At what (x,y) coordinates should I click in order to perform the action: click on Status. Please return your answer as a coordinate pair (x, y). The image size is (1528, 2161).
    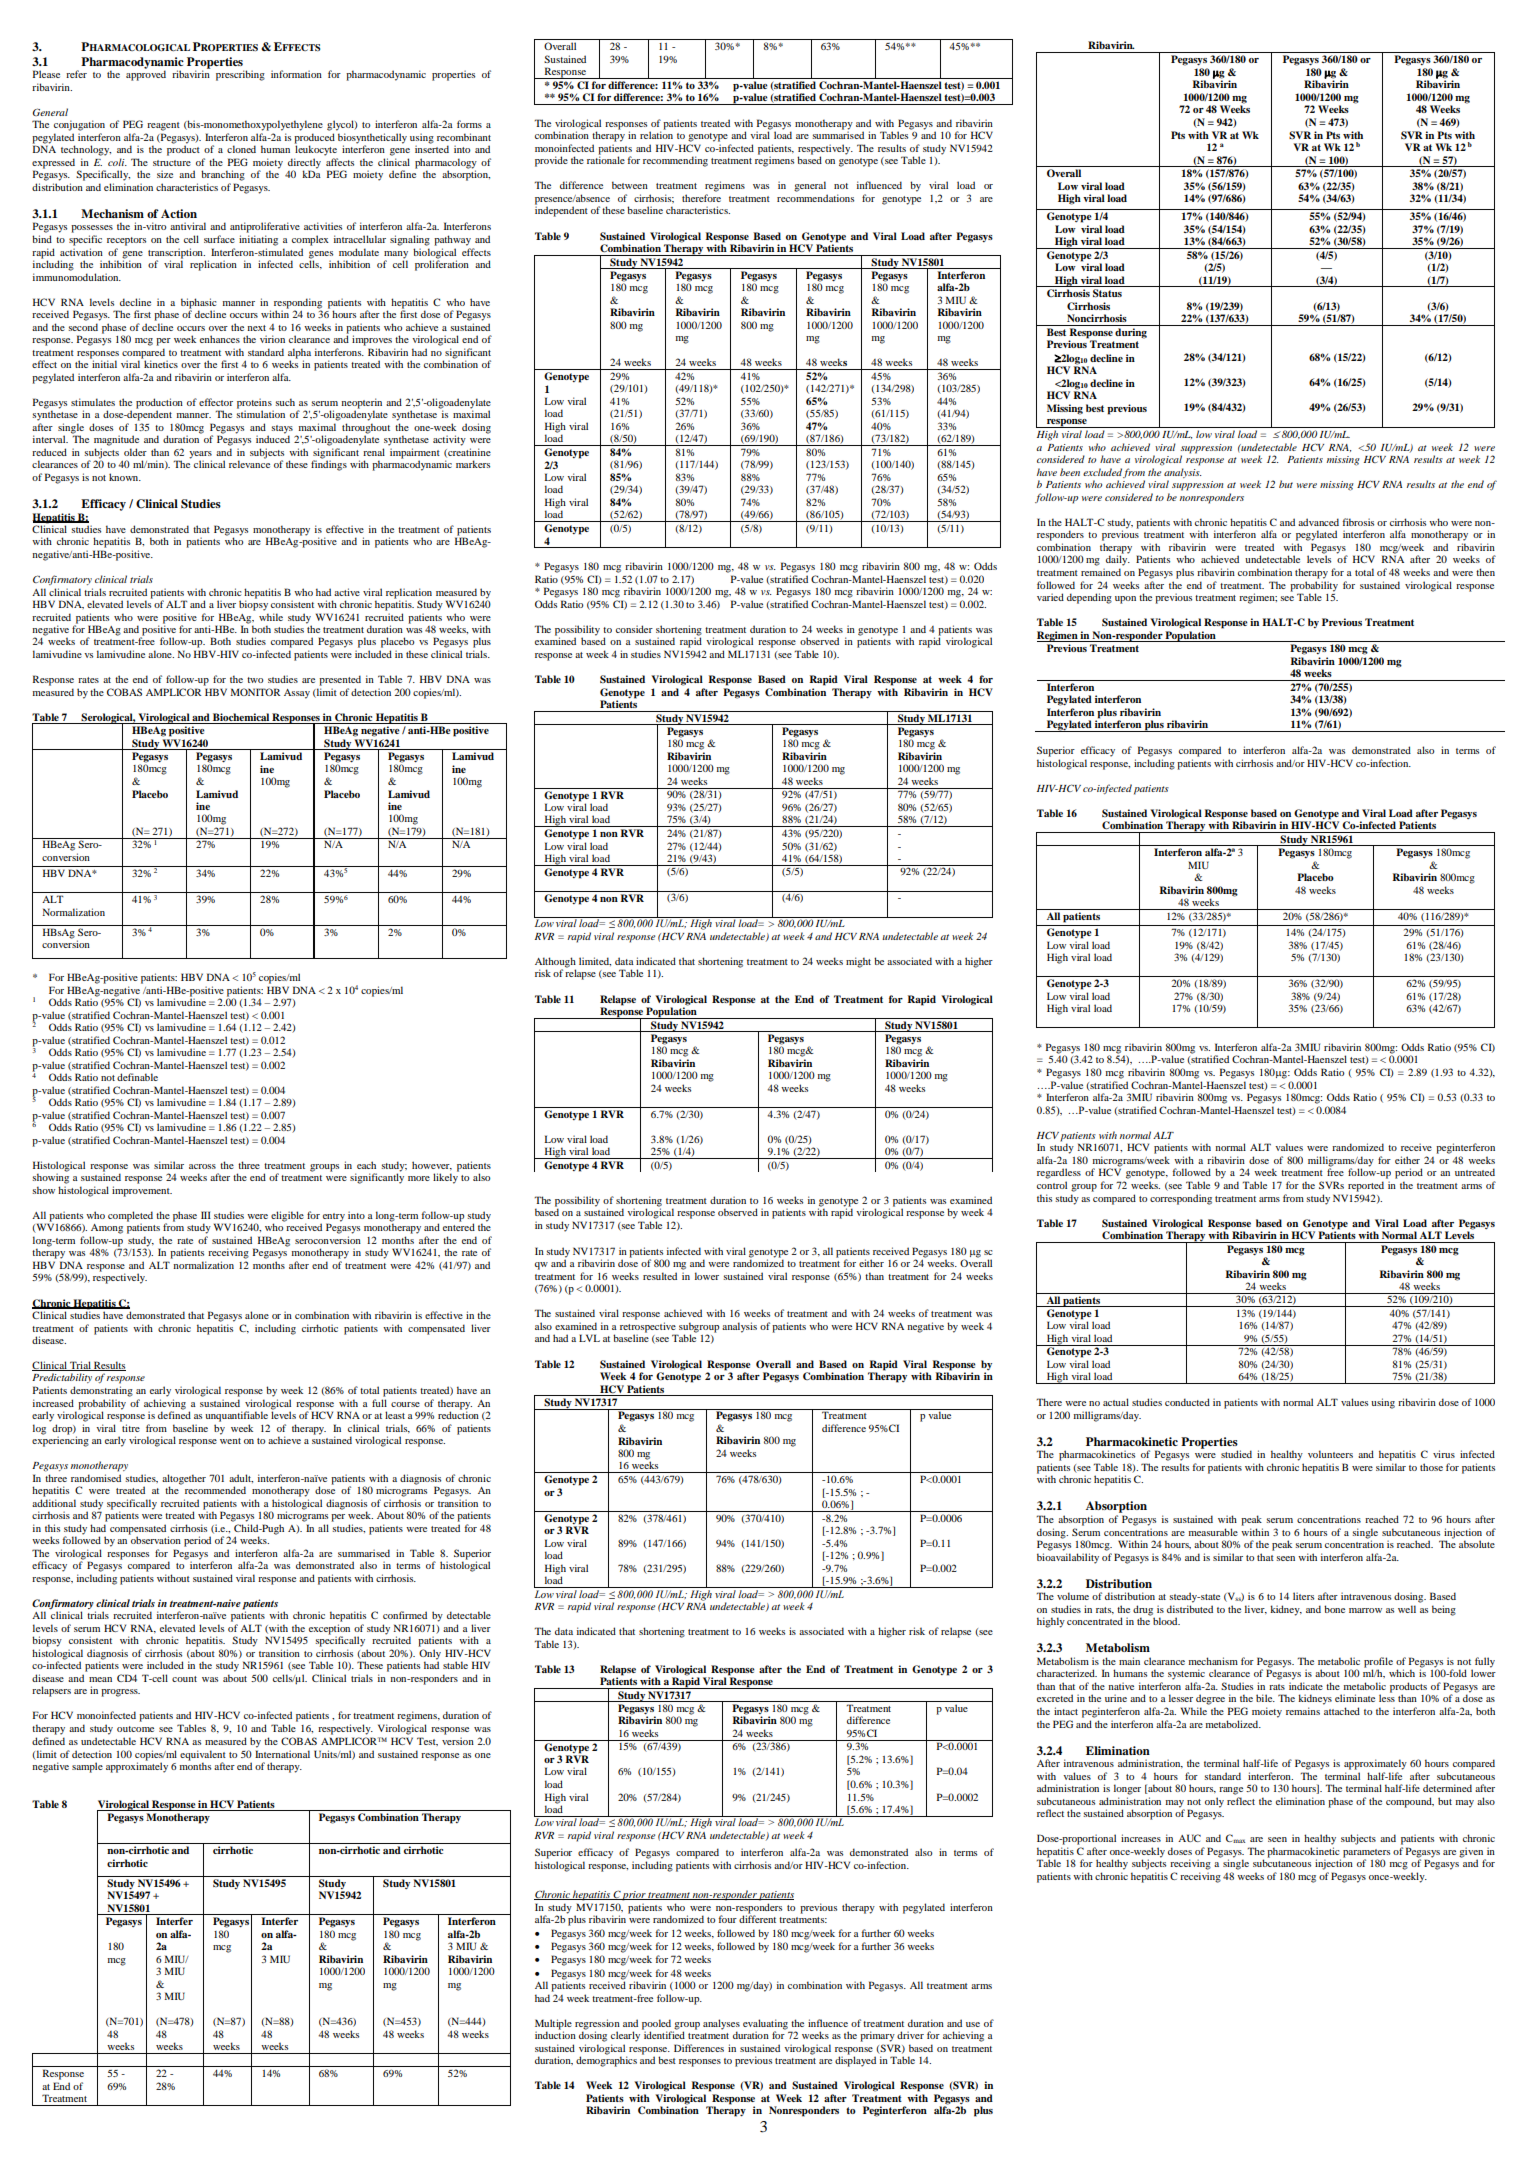
    Looking at the image, I should click on (1107, 293).
